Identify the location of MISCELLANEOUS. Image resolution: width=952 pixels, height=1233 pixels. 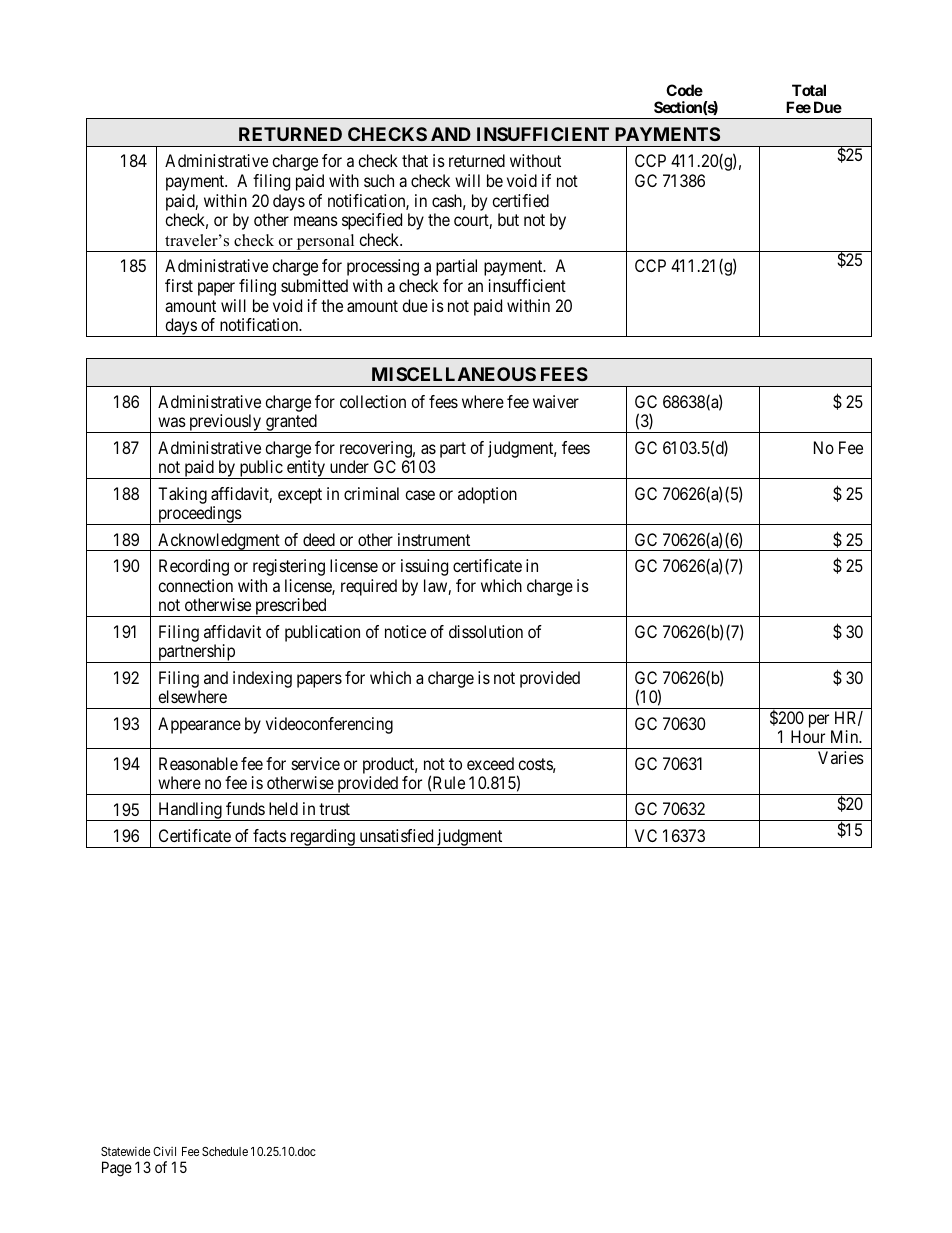
(454, 374).
